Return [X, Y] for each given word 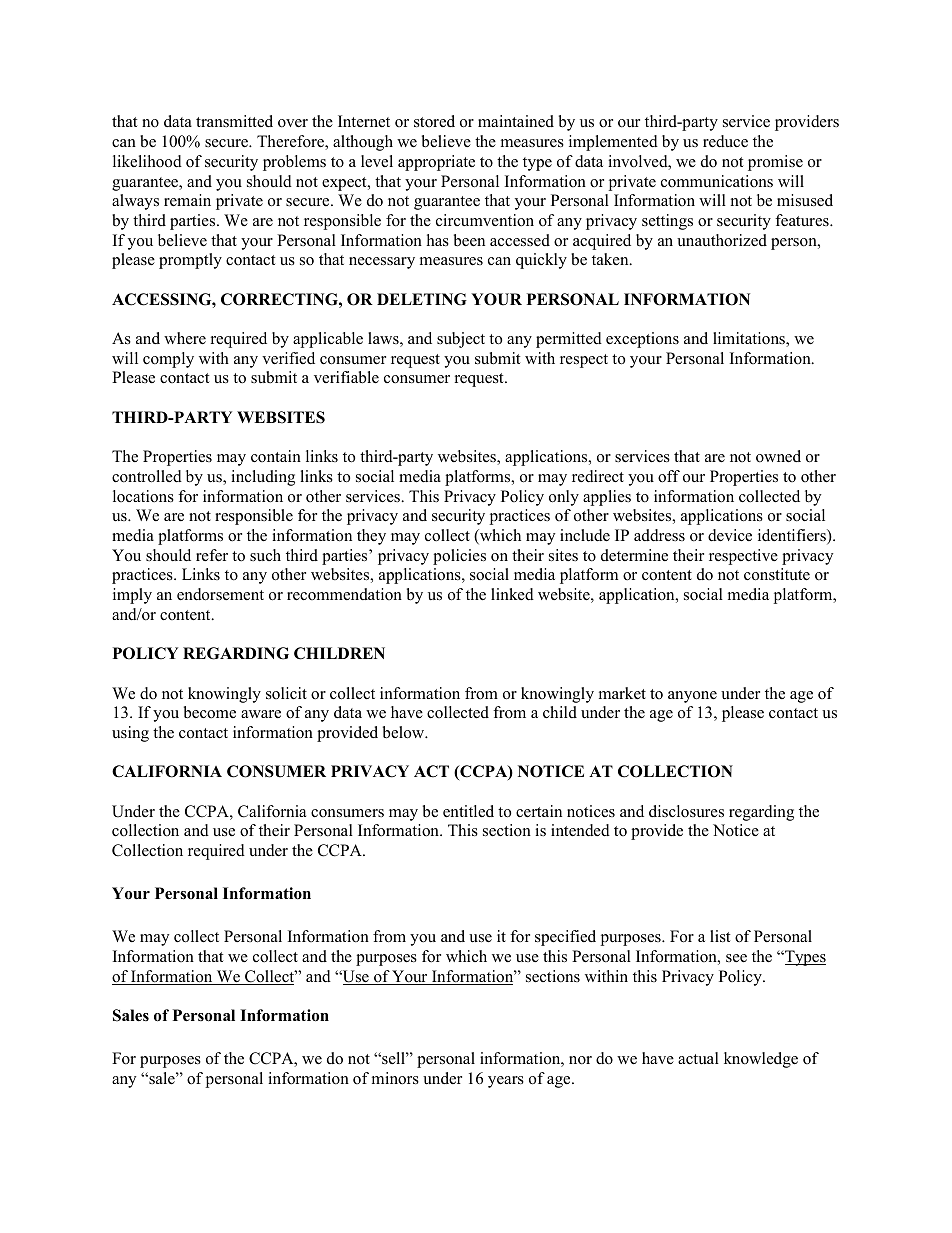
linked [512, 594]
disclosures [686, 811]
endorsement [220, 594]
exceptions [642, 340]
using [130, 734]
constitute [777, 574]
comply [168, 360]
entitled [468, 811]
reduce [725, 141]
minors [395, 1078]
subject [461, 340]
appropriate [436, 163]
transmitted [234, 121]
